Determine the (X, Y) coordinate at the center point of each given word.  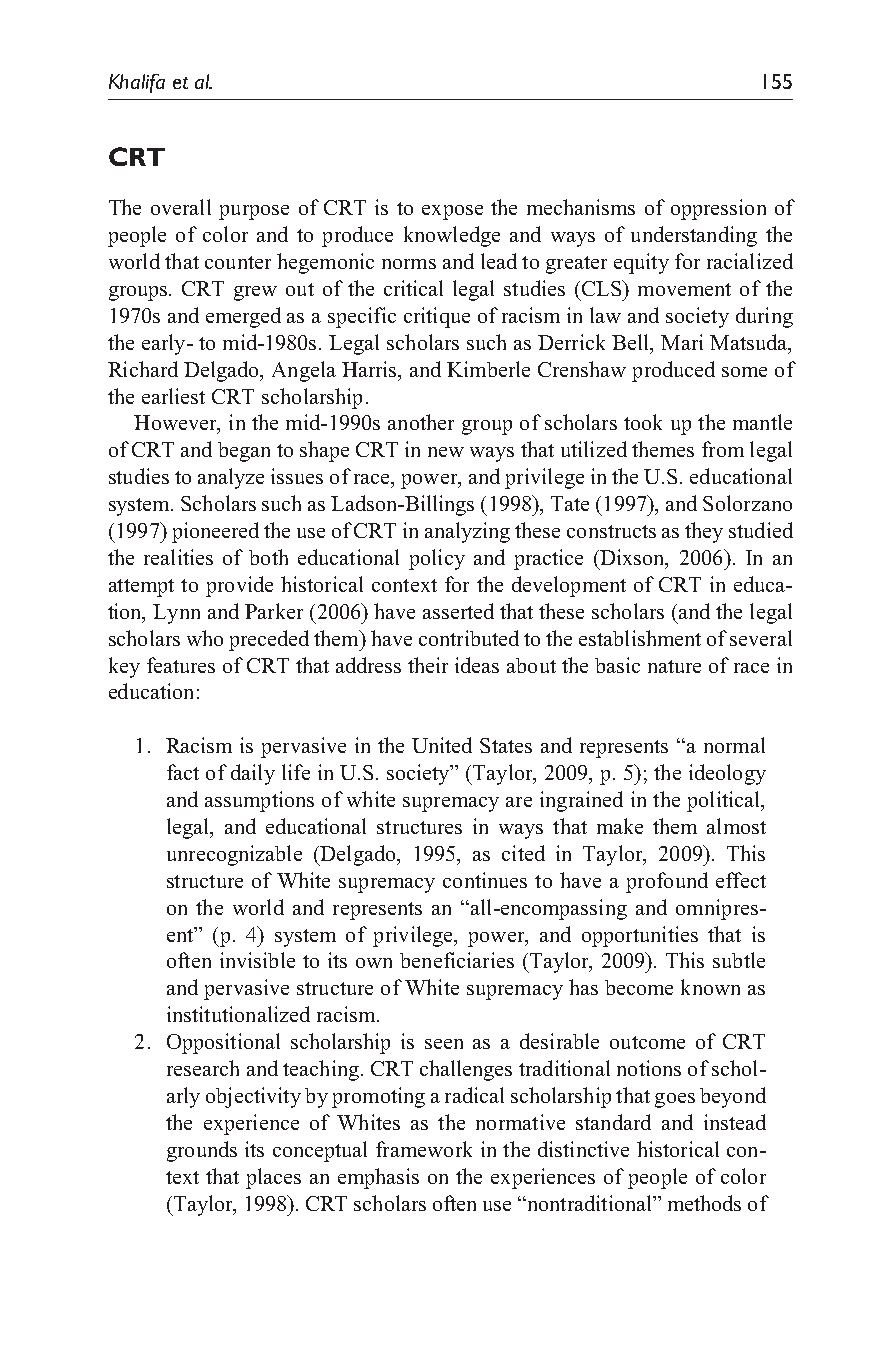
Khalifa (137, 83)
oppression (718, 209)
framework (424, 1149)
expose (452, 212)
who (205, 638)
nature (674, 666)
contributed (469, 638)
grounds (202, 1151)
